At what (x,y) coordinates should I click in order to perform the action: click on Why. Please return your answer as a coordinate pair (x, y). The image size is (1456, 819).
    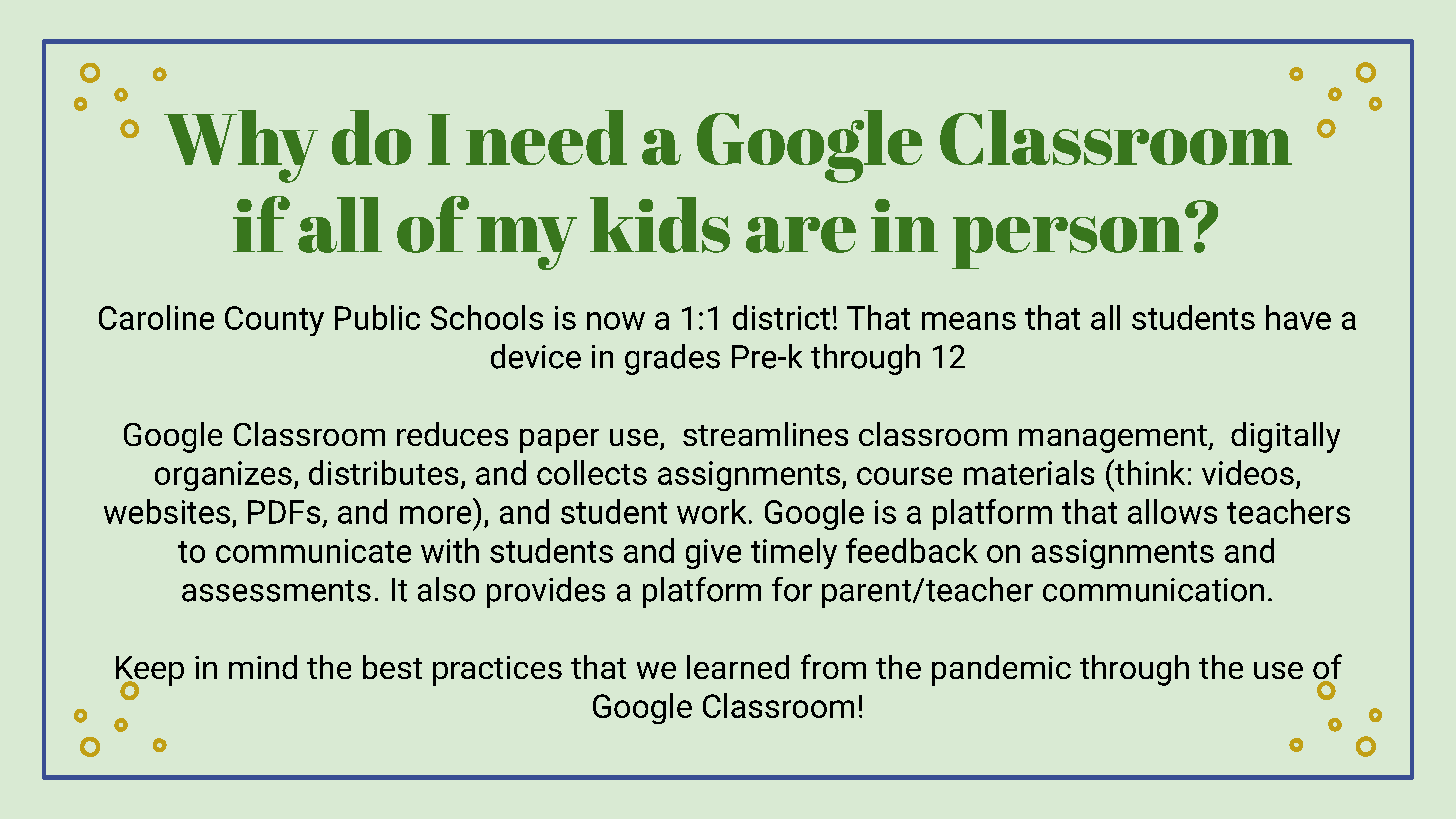
    Looking at the image, I should click on (241, 146).
